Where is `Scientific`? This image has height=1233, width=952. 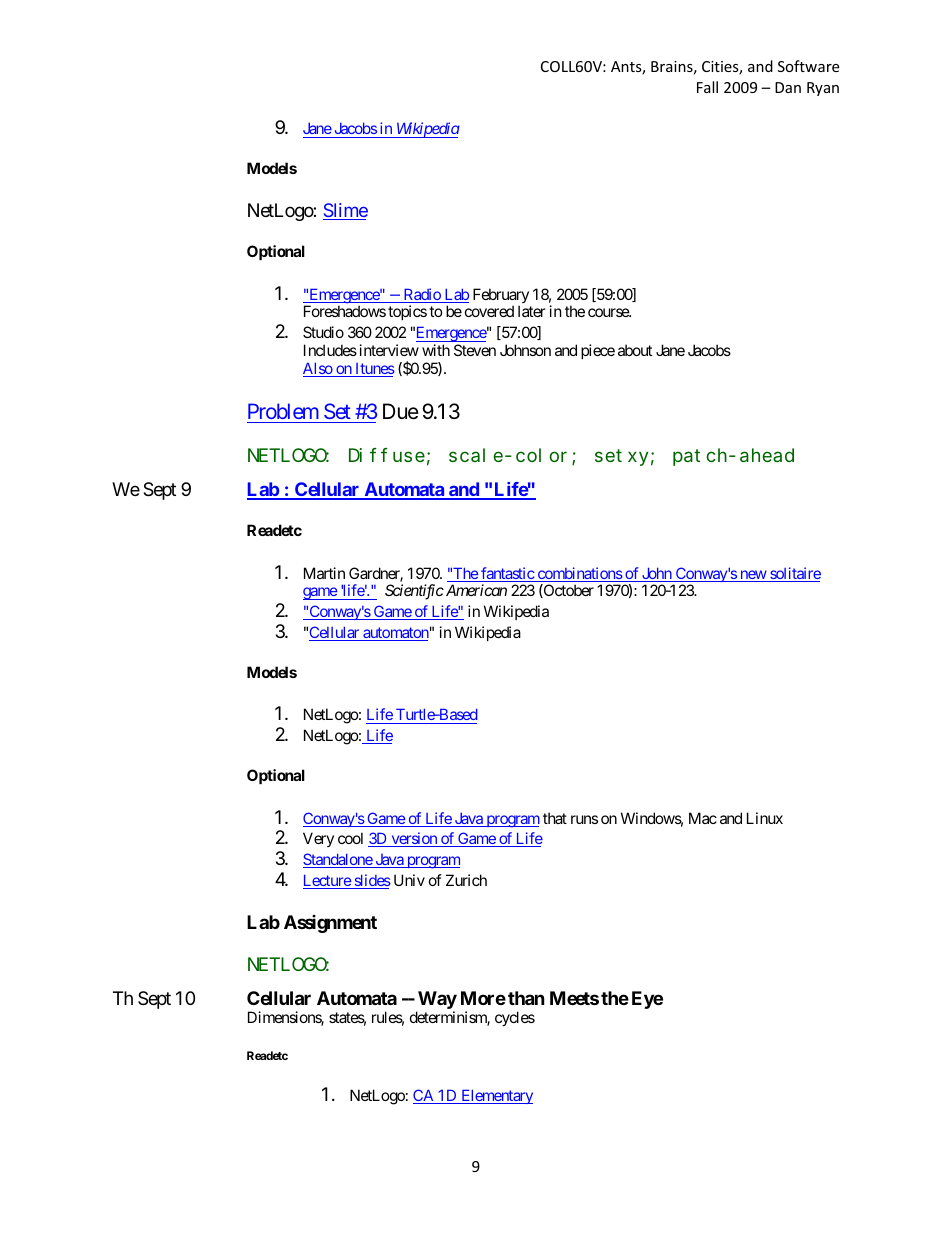
Scientific is located at coordinates (414, 592).
